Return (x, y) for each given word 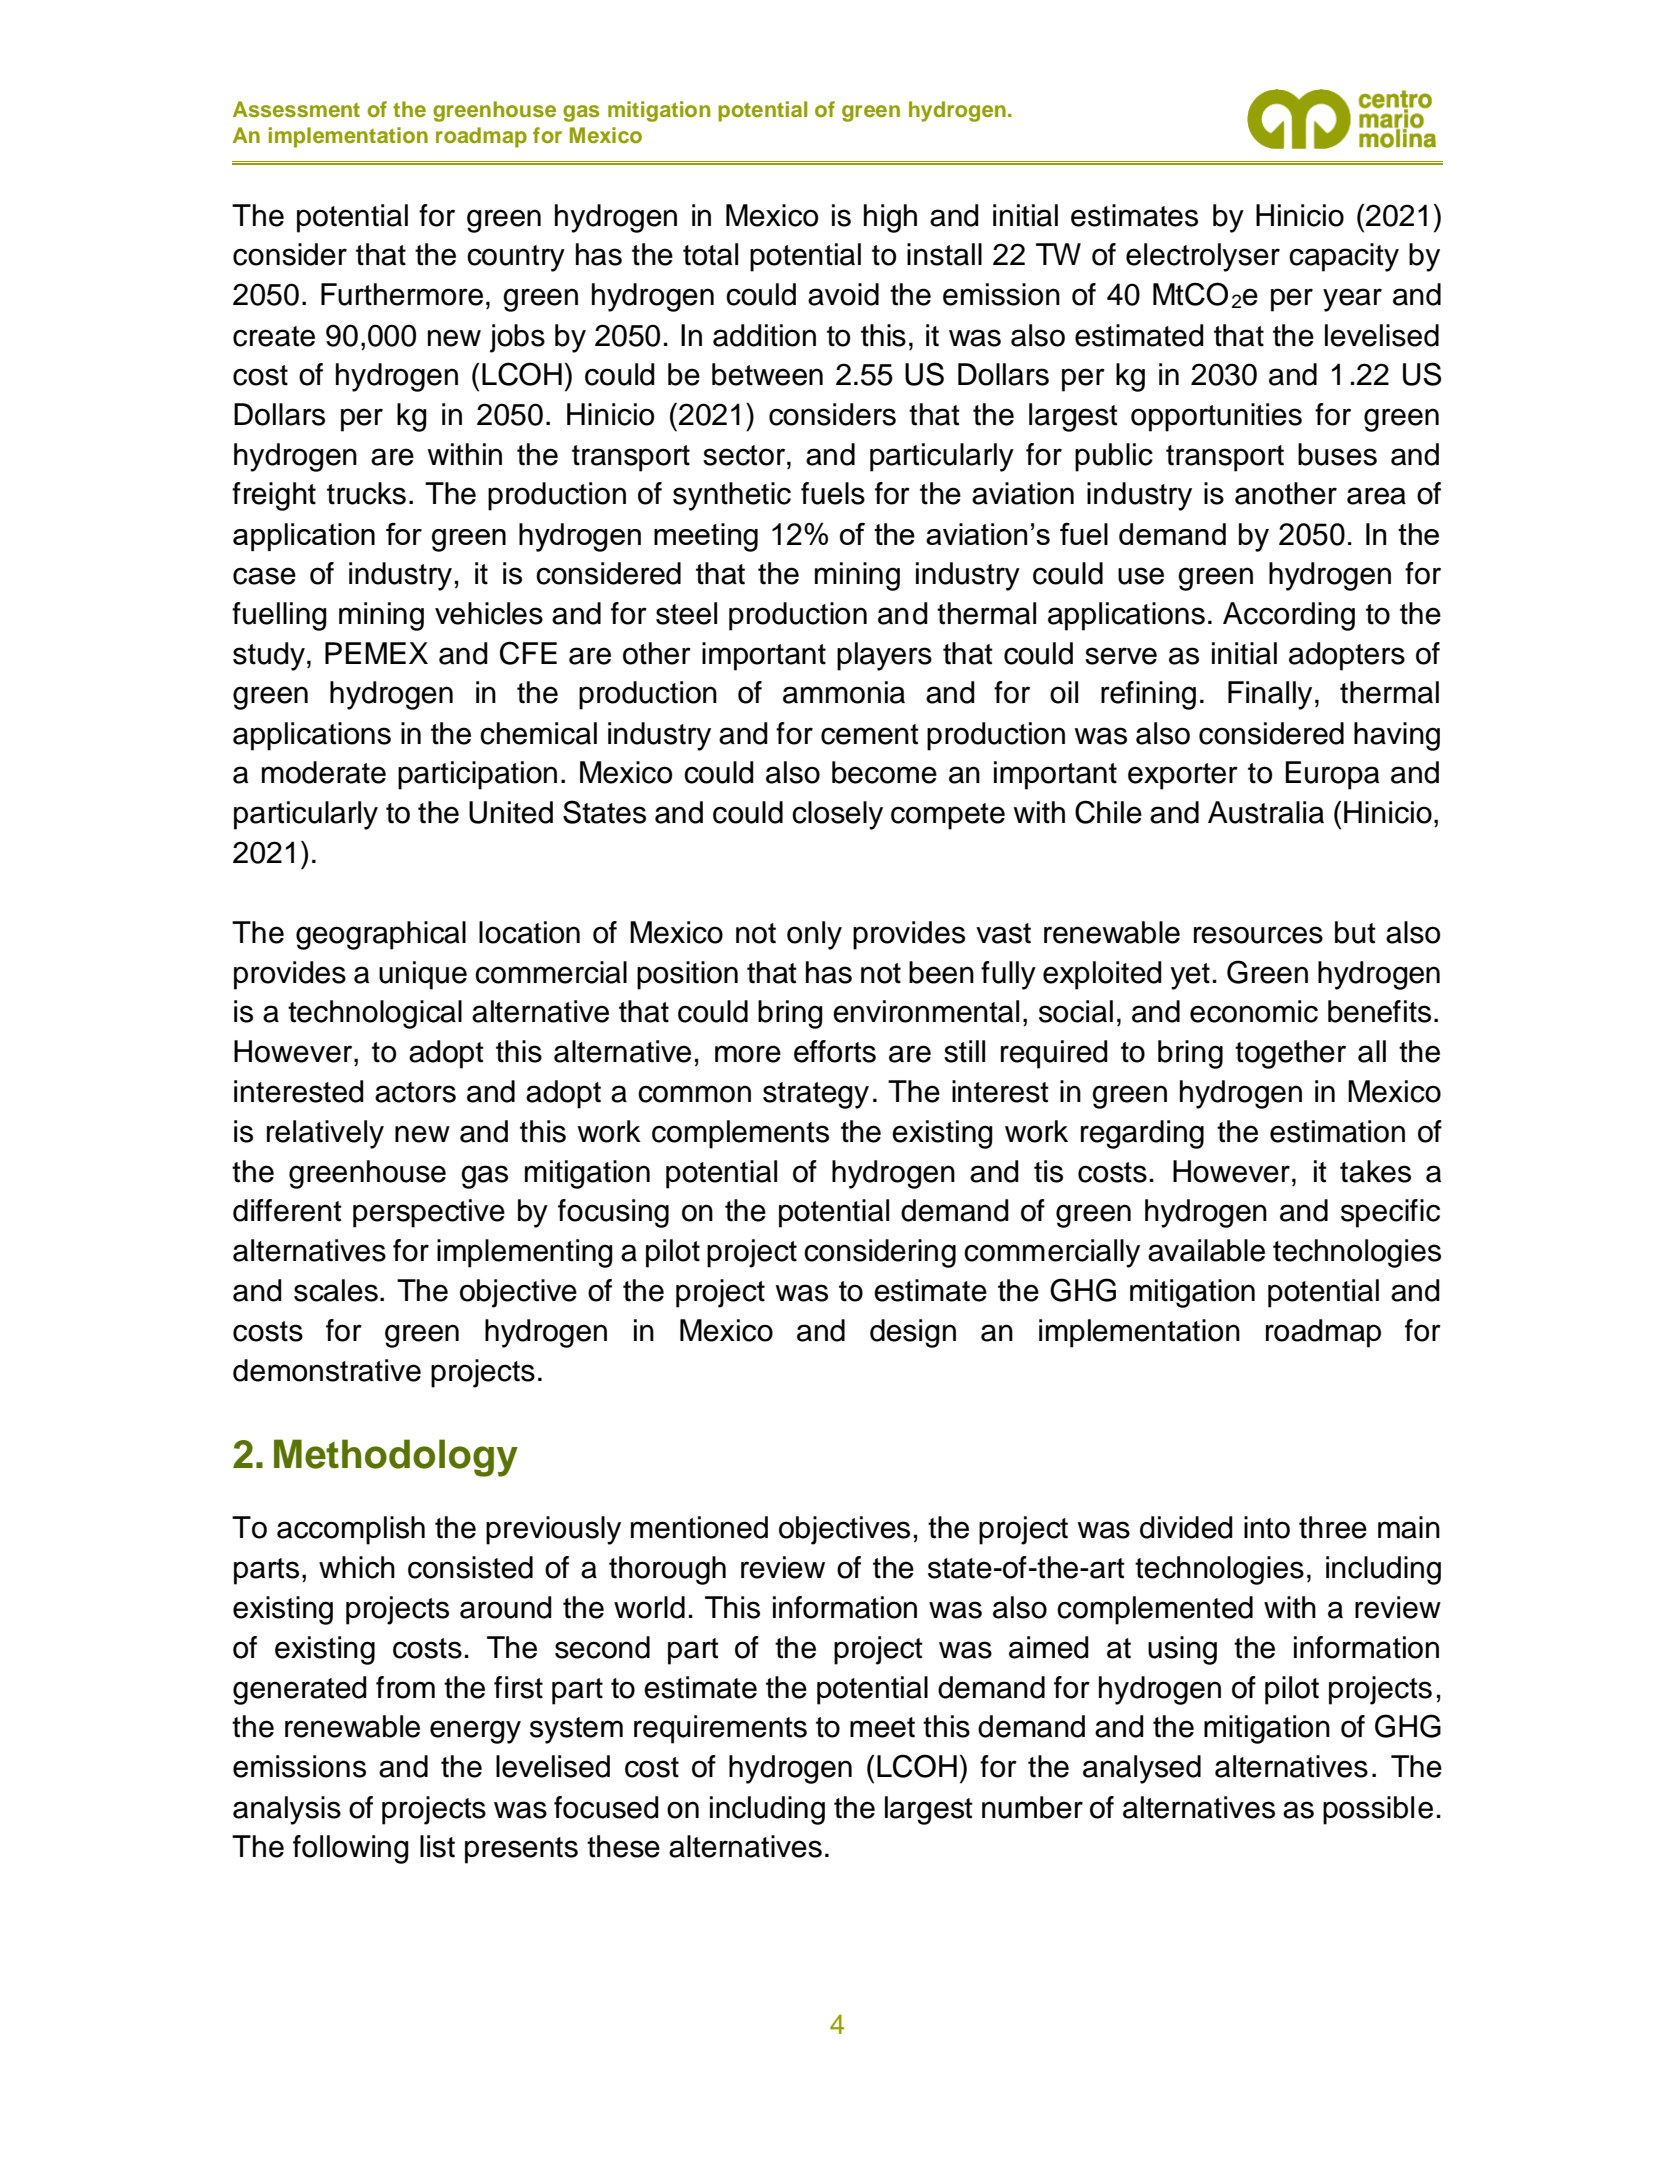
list (437, 1846)
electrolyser (1203, 257)
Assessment (296, 109)
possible (1378, 1810)
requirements (720, 1729)
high (890, 218)
